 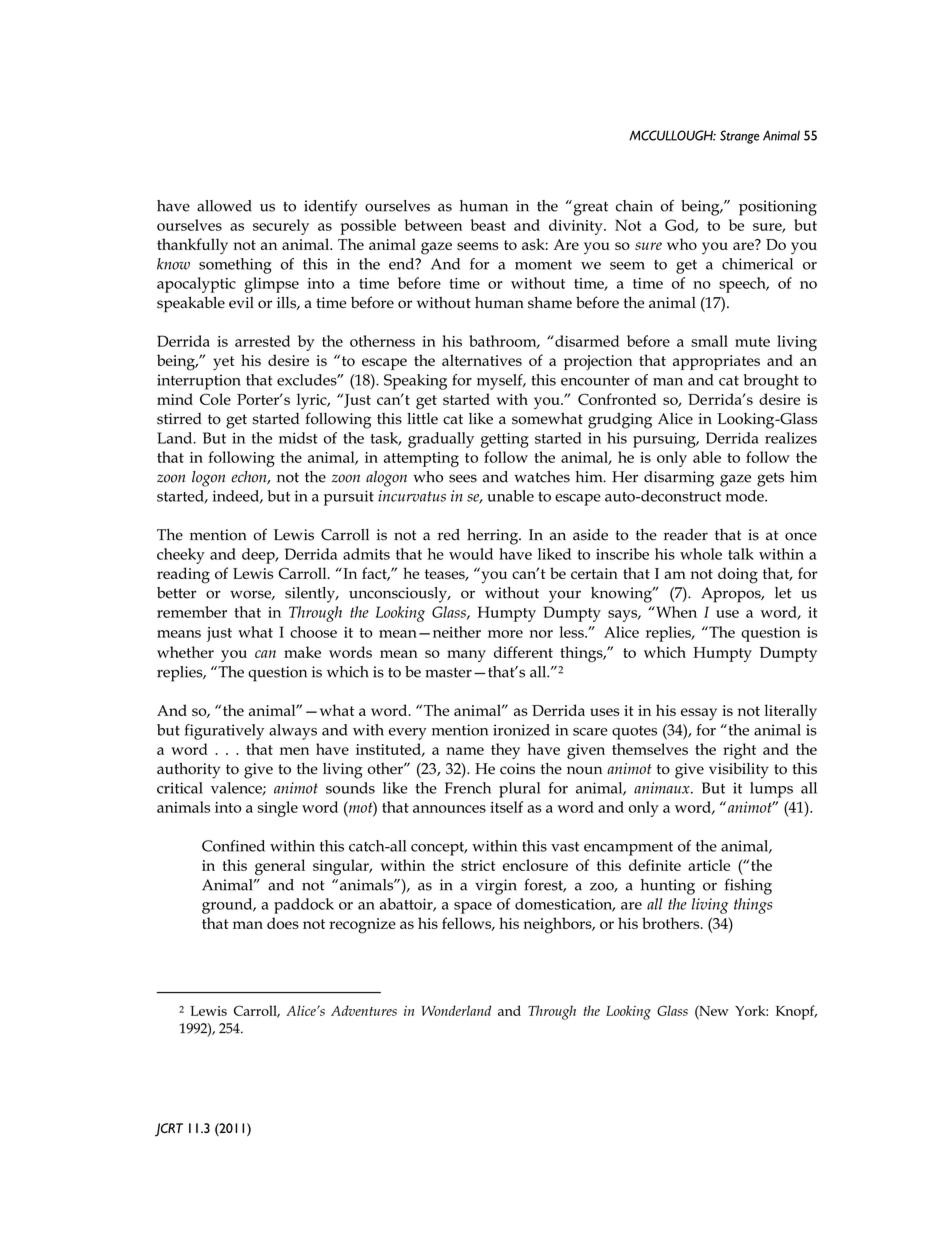 What do you see at coordinates (505, 440) in the image?
I see `getting` at bounding box center [505, 440].
